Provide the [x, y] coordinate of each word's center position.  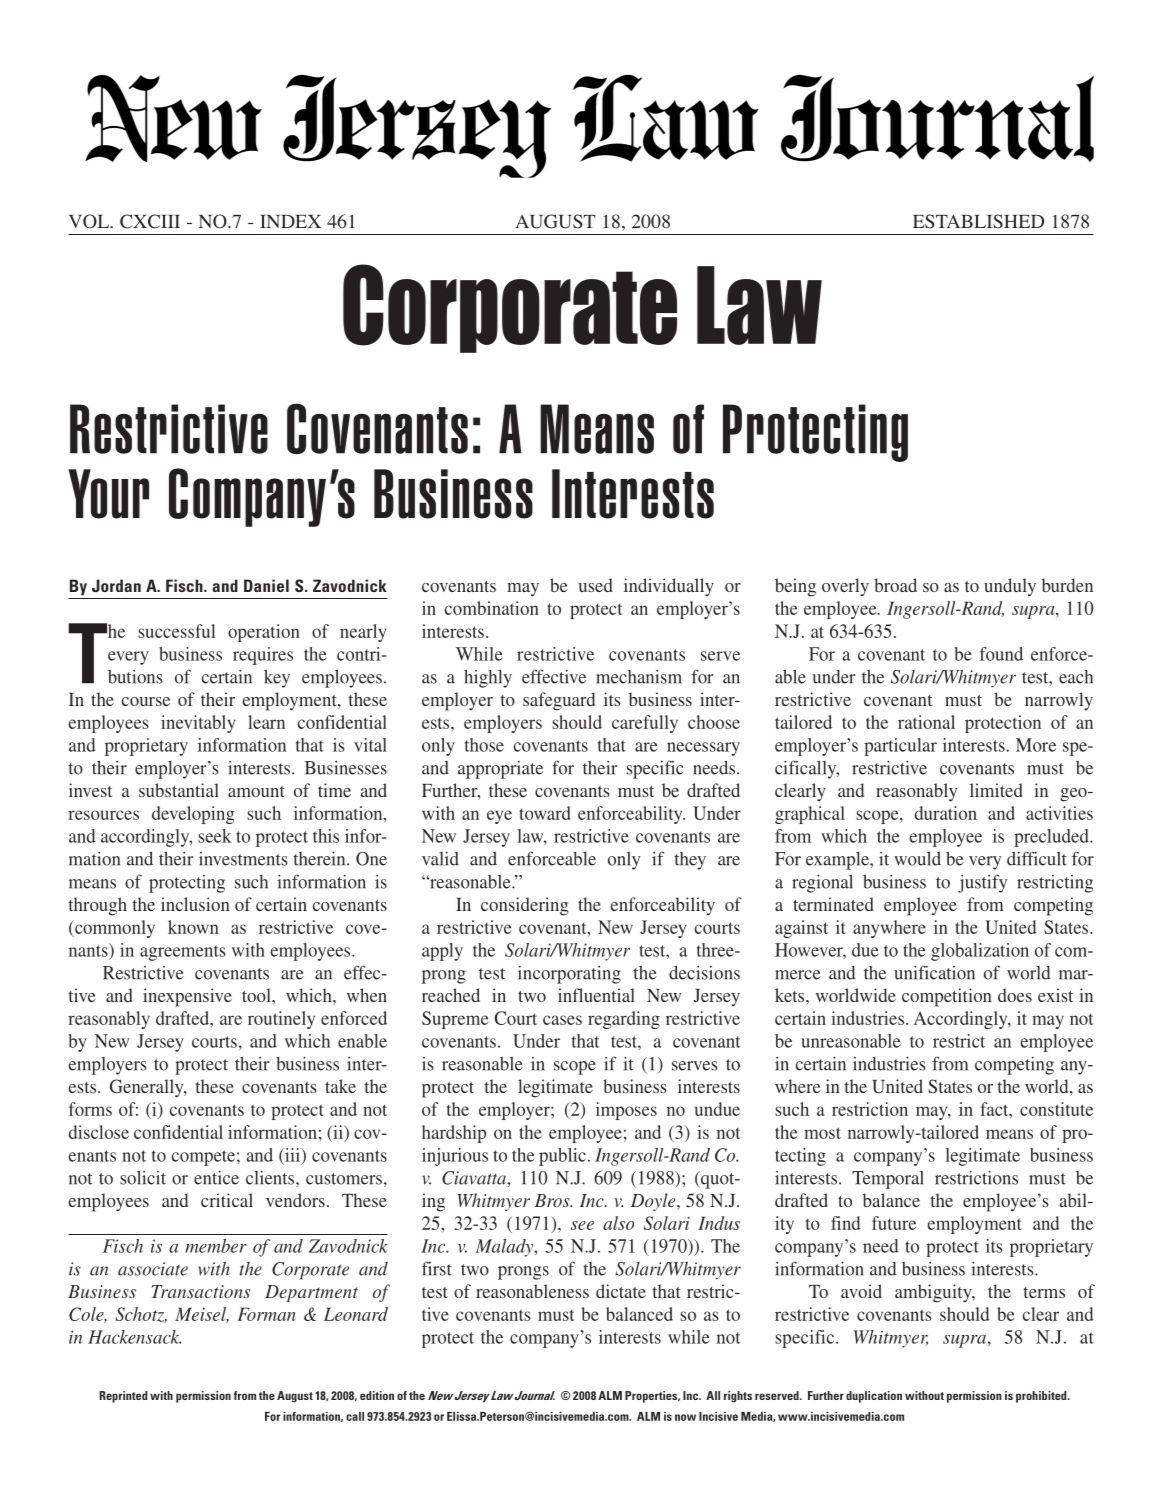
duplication [874, 1397]
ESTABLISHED [978, 221]
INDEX [290, 221]
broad [895, 585]
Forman [266, 1314]
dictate [621, 1291]
